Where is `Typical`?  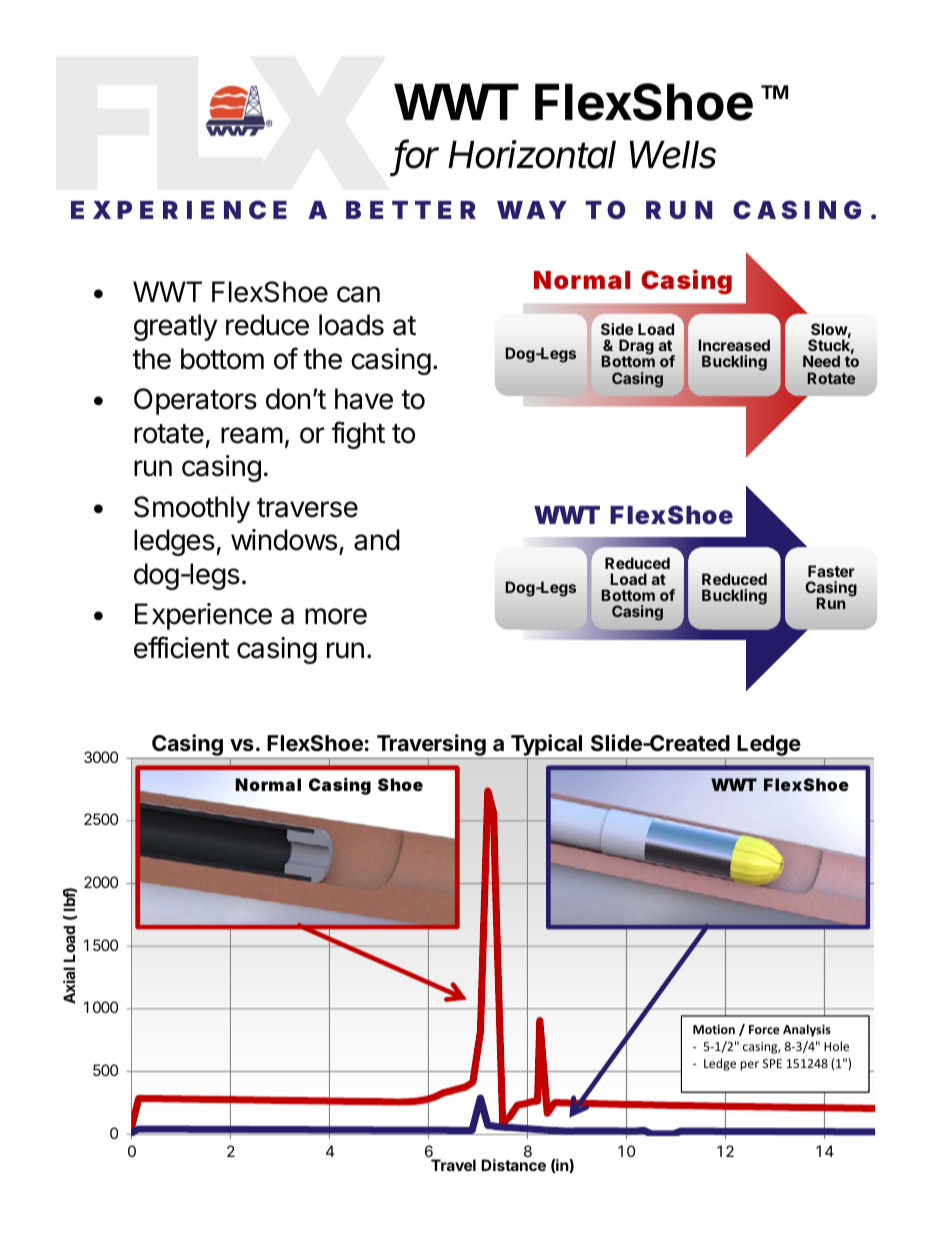
Typical is located at coordinates (547, 746).
